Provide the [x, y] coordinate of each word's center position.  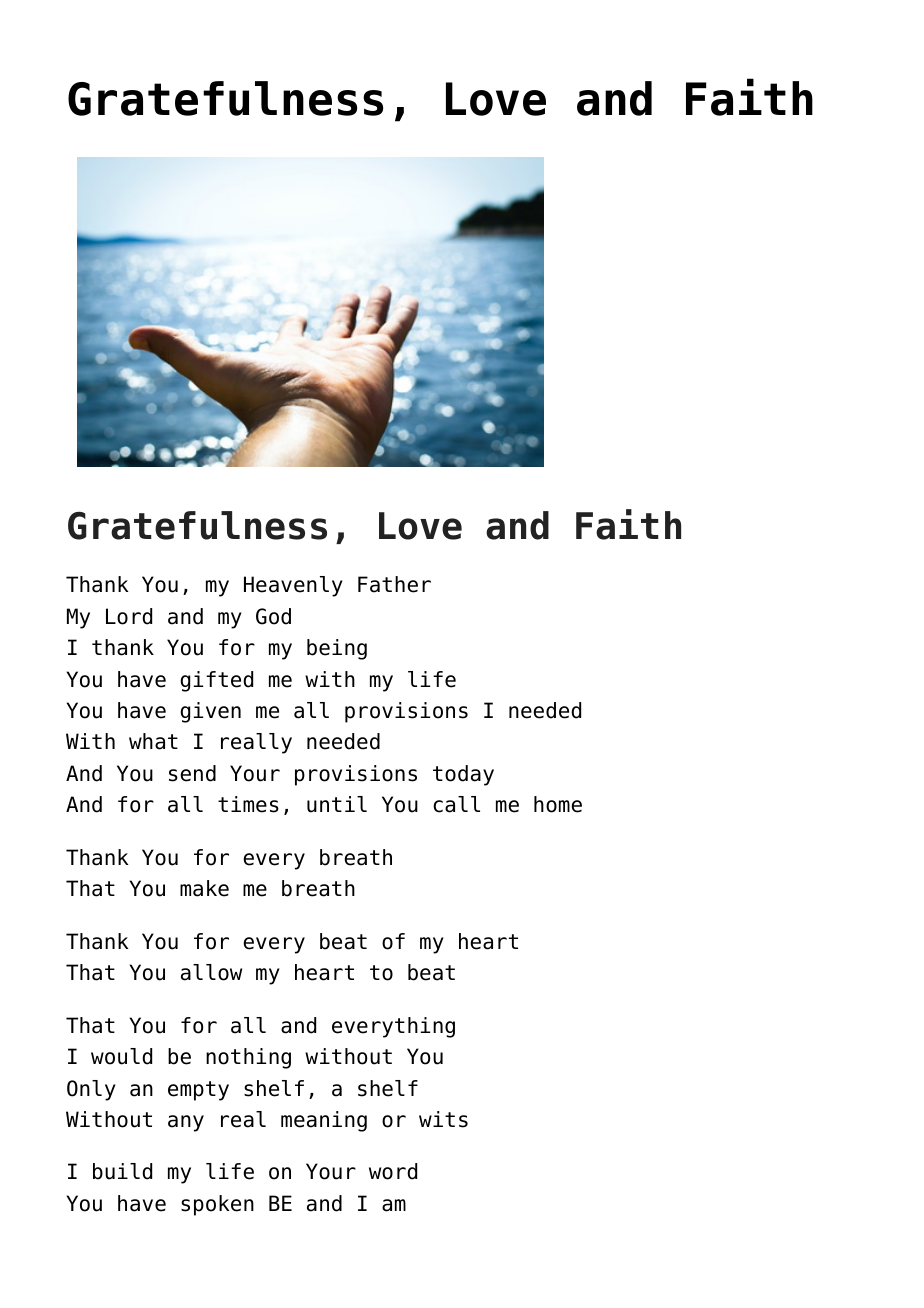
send [192, 773]
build [122, 1171]
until [337, 804]
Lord [129, 616]
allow [211, 972]
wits [443, 1119]
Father [394, 584]
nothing [248, 1058]
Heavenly [293, 586]
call [456, 804]
